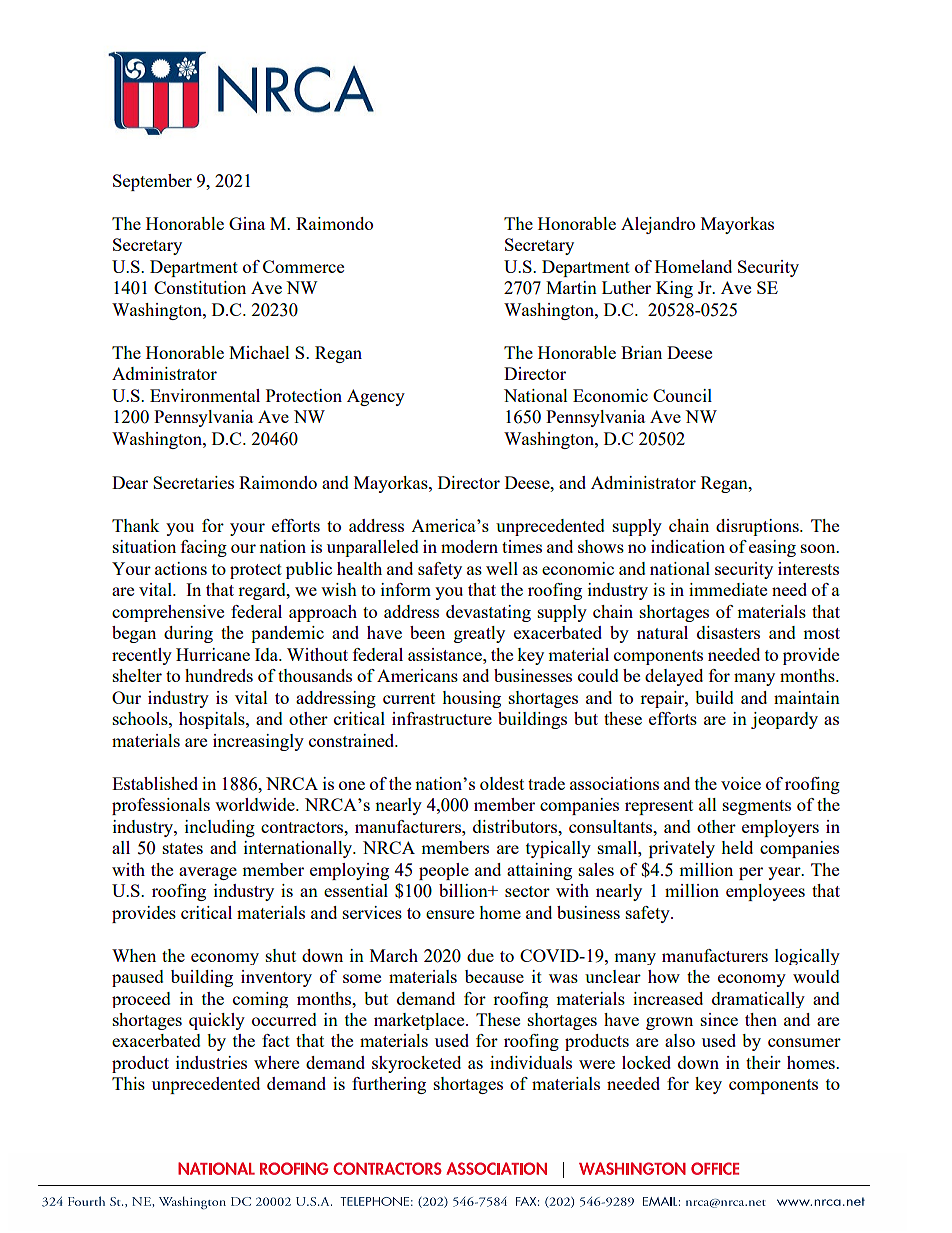  What do you see at coordinates (376, 397) in the page?
I see `Agency` at bounding box center [376, 397].
